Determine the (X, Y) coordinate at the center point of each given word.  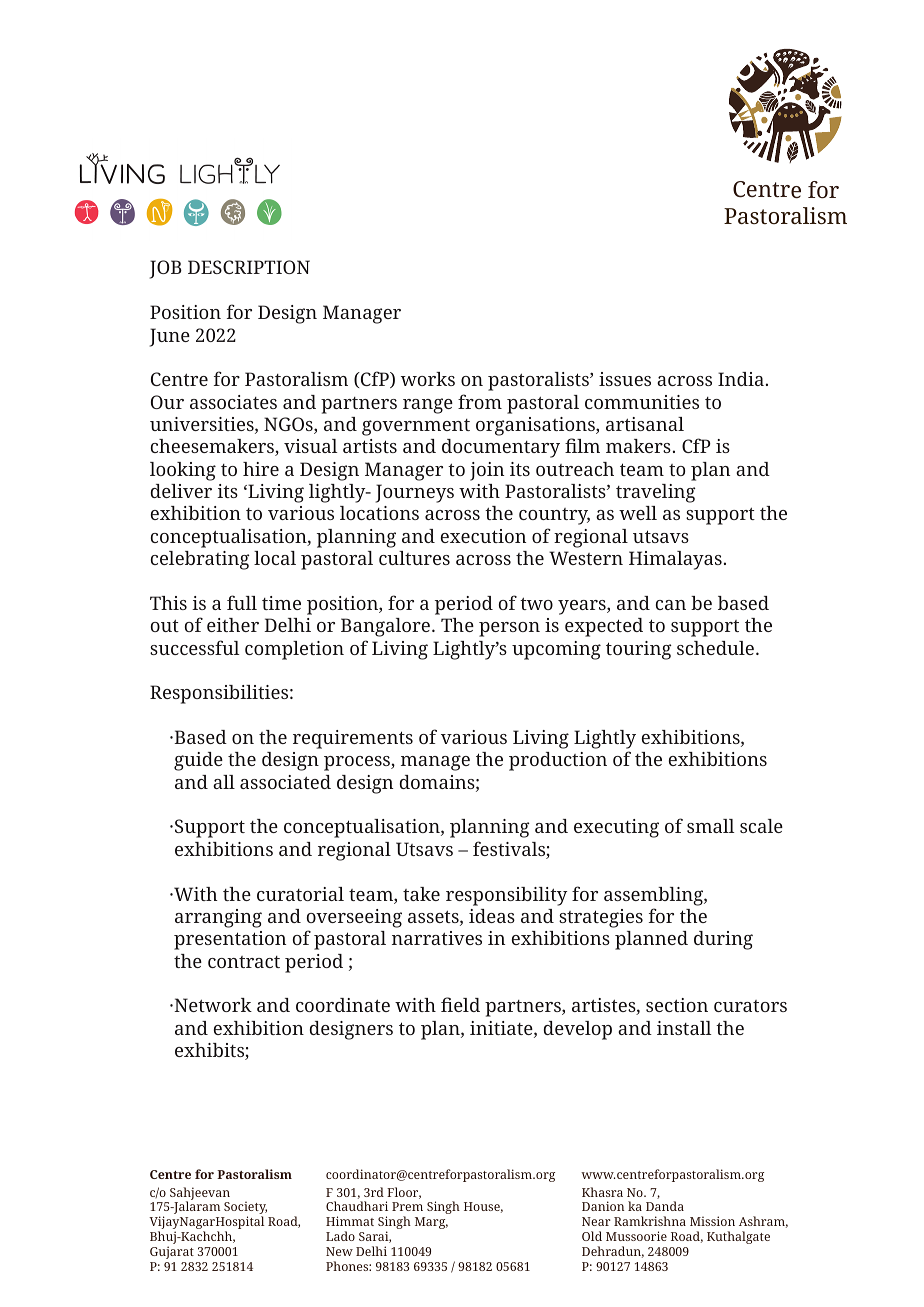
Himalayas (675, 560)
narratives (437, 938)
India (741, 379)
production (558, 761)
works (428, 379)
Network (212, 1005)
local (275, 558)
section (677, 1005)
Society (245, 1209)
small (711, 826)
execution (483, 536)
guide (198, 761)
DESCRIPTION (249, 267)
